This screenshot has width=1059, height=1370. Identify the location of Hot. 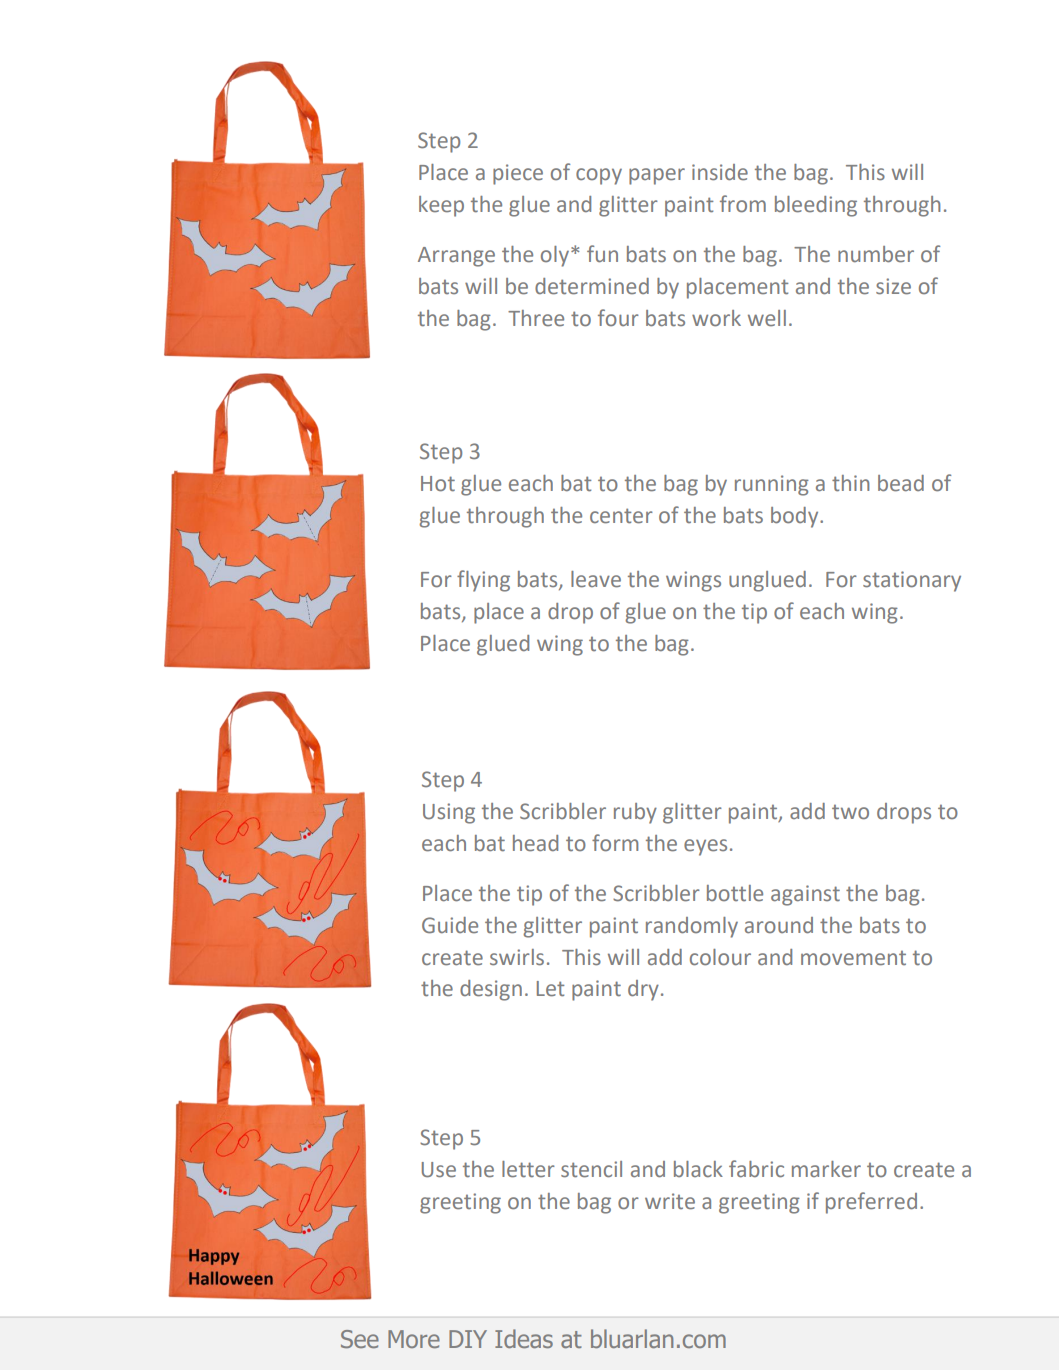
(438, 484).
